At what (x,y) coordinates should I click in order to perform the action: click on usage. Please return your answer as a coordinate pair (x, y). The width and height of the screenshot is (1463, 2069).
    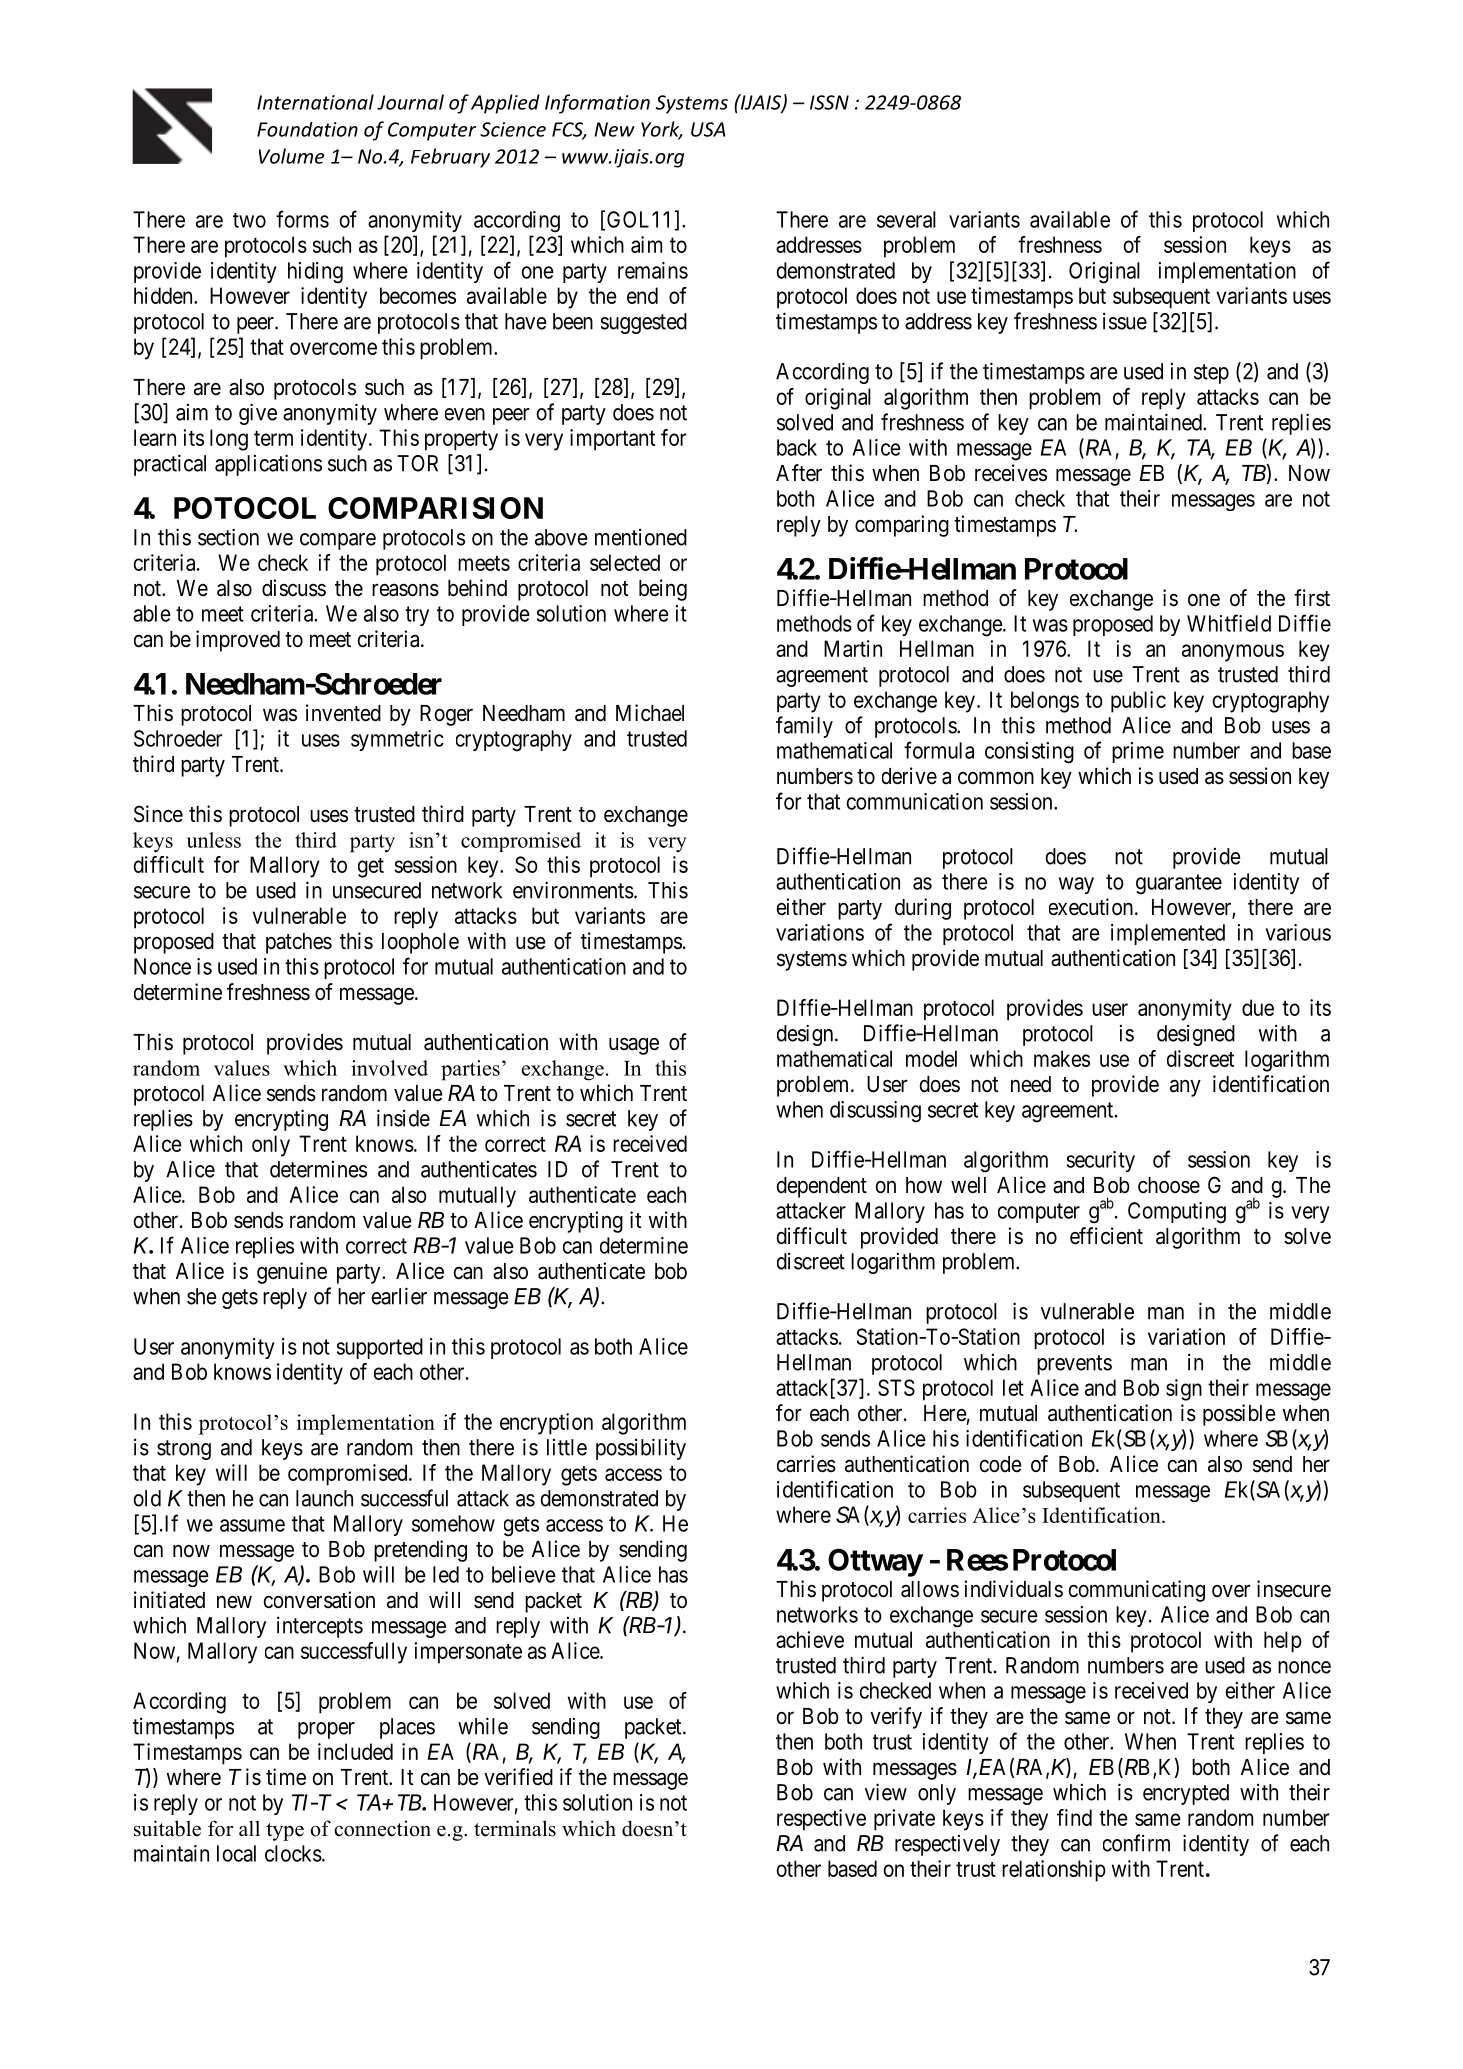
    Looking at the image, I should click on (634, 1046).
